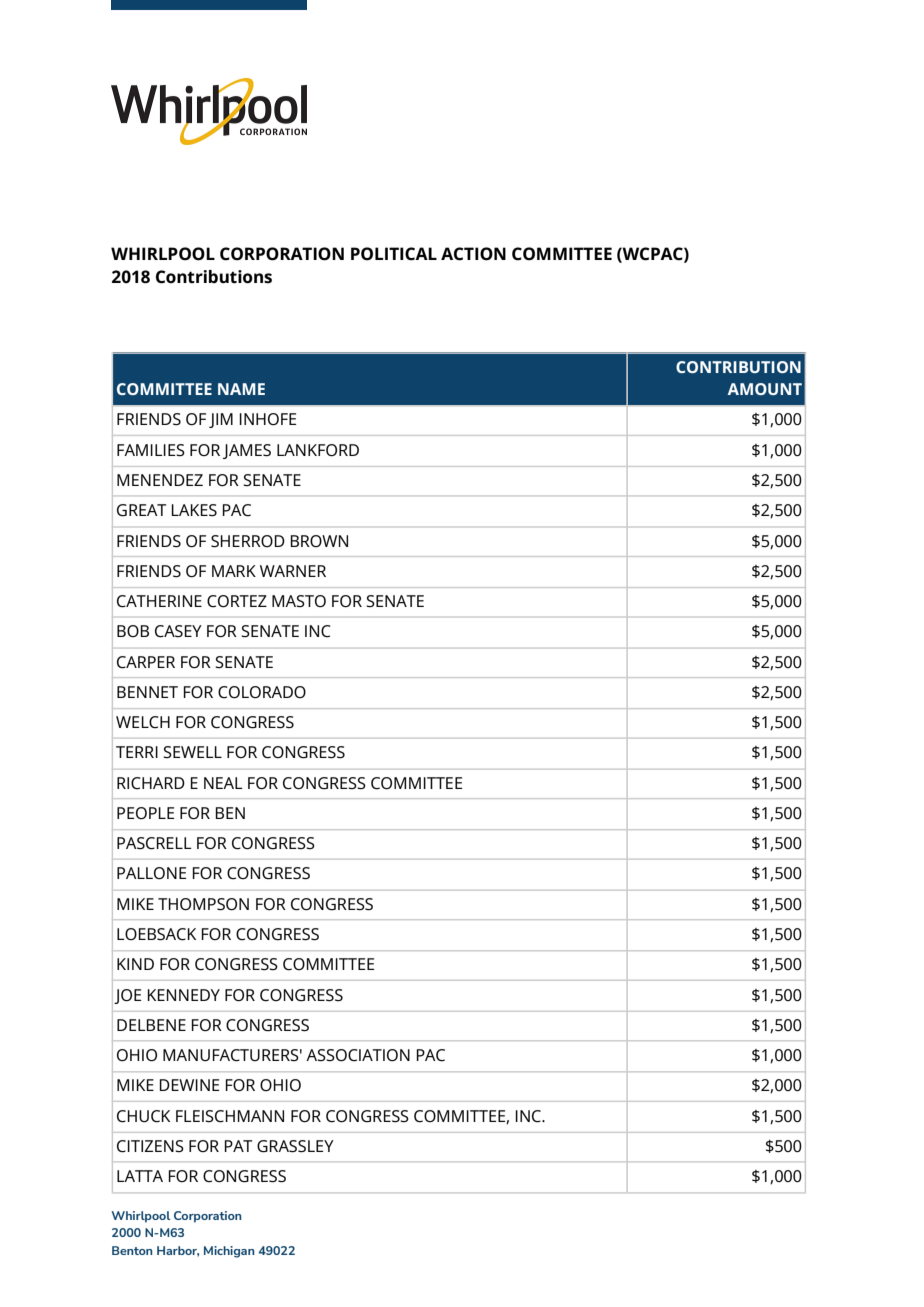 The width and height of the screenshot is (924, 1307). I want to click on ACTION, so click(473, 254).
